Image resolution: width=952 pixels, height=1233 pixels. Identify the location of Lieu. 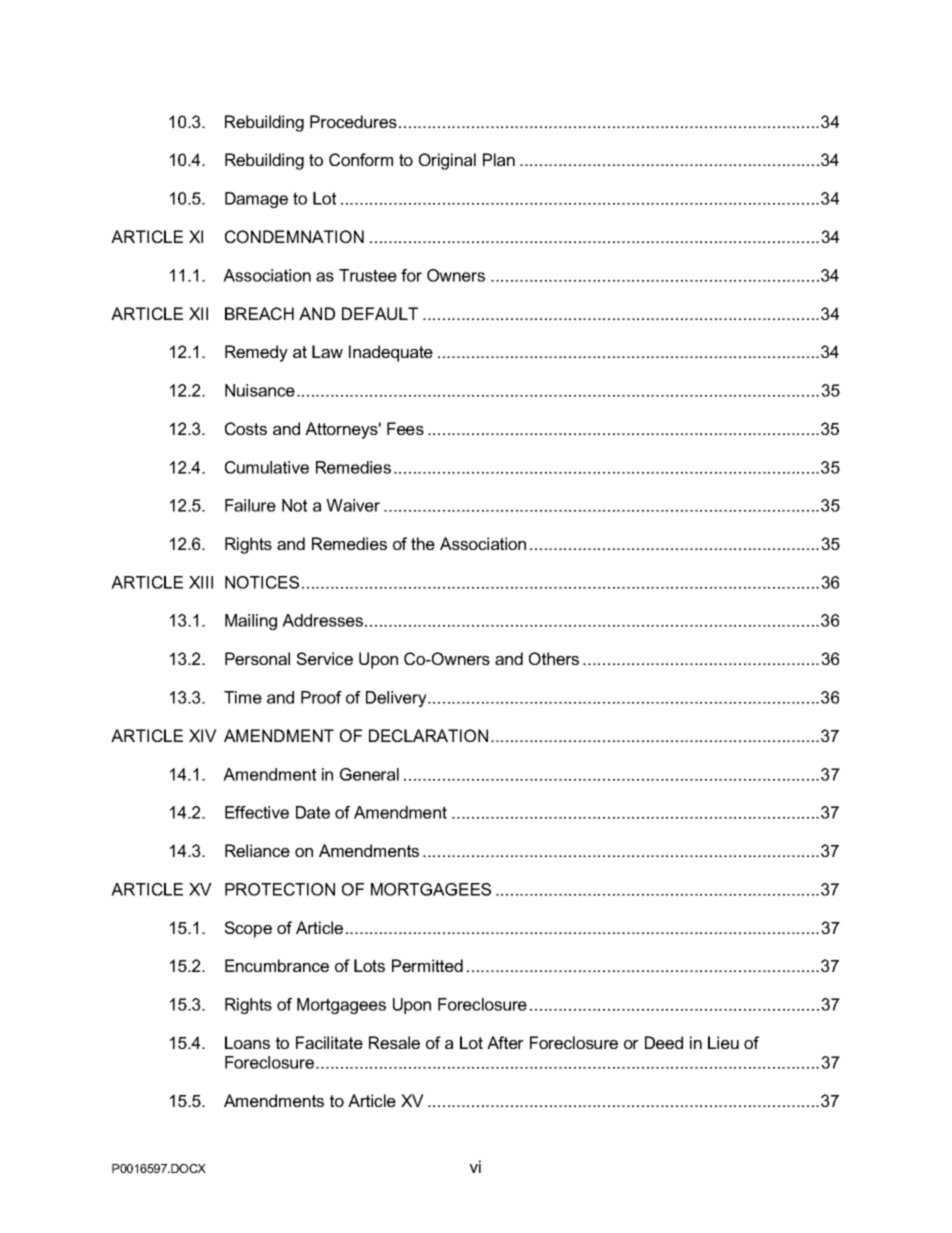
(723, 1042).
